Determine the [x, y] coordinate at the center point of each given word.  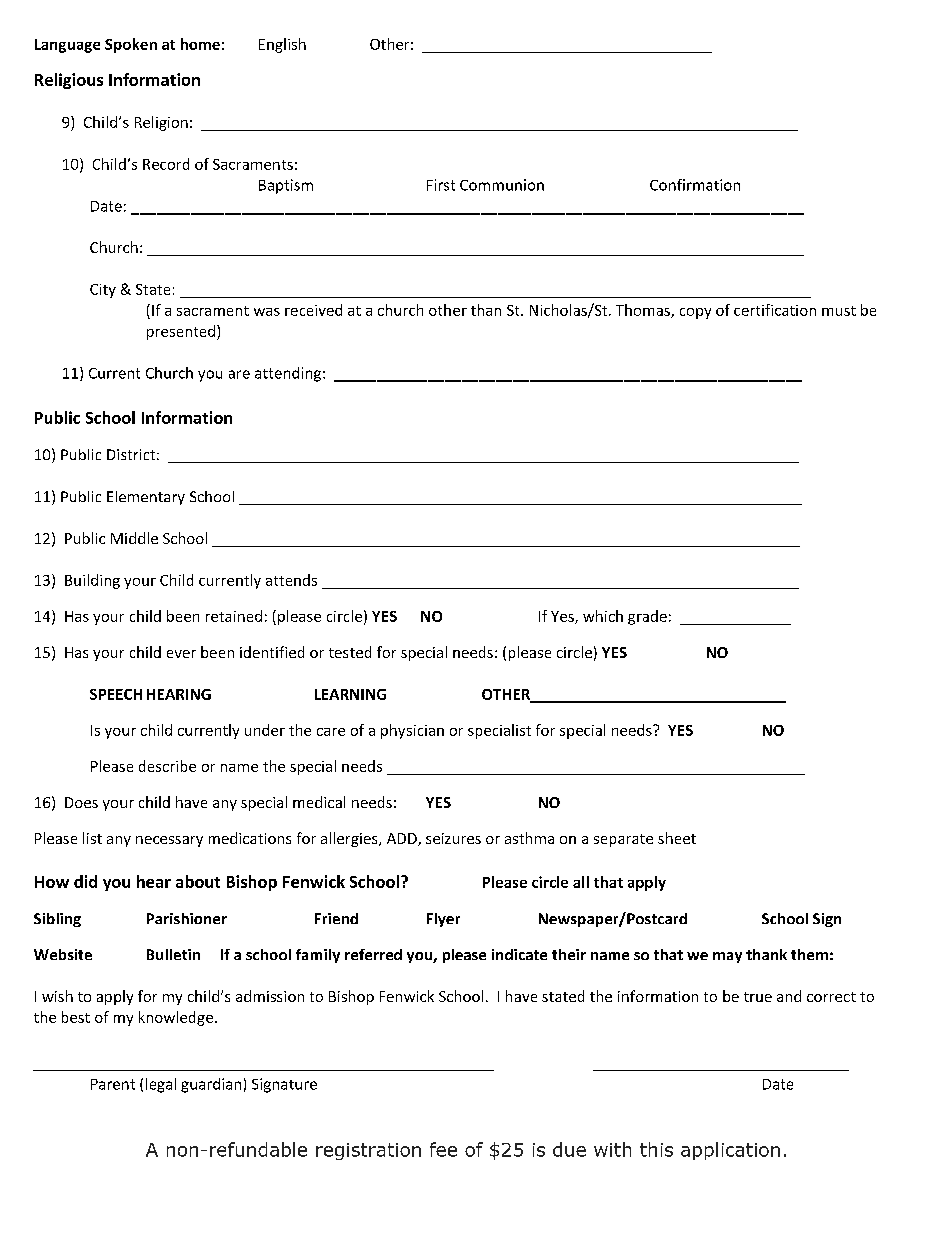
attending [289, 374]
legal [161, 1085]
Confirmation [695, 185]
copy [695, 313]
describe [167, 766]
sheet [677, 838]
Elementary [146, 498]
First [441, 185]
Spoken [131, 45]
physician [412, 731]
